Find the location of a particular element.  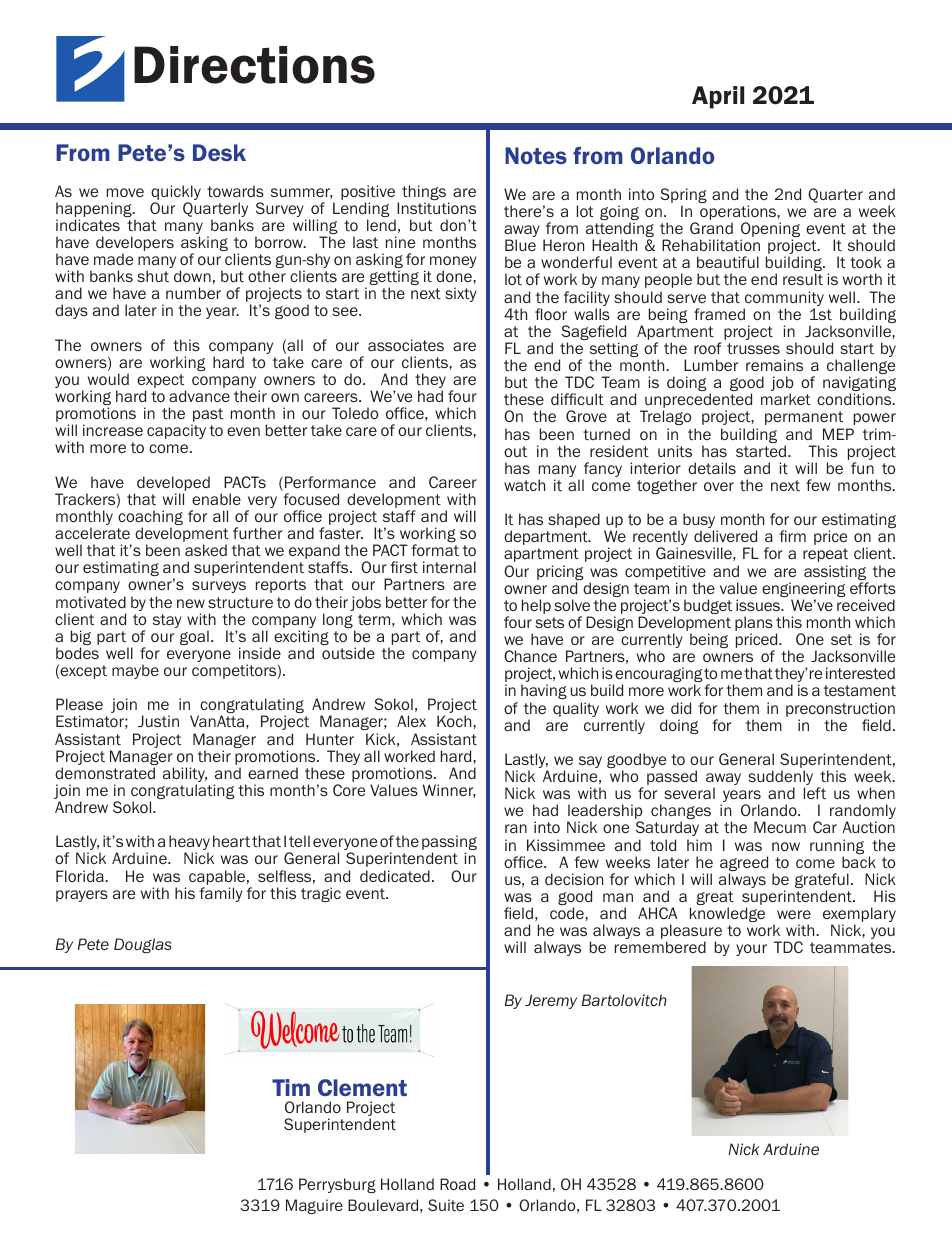

Desk is located at coordinates (219, 152).
